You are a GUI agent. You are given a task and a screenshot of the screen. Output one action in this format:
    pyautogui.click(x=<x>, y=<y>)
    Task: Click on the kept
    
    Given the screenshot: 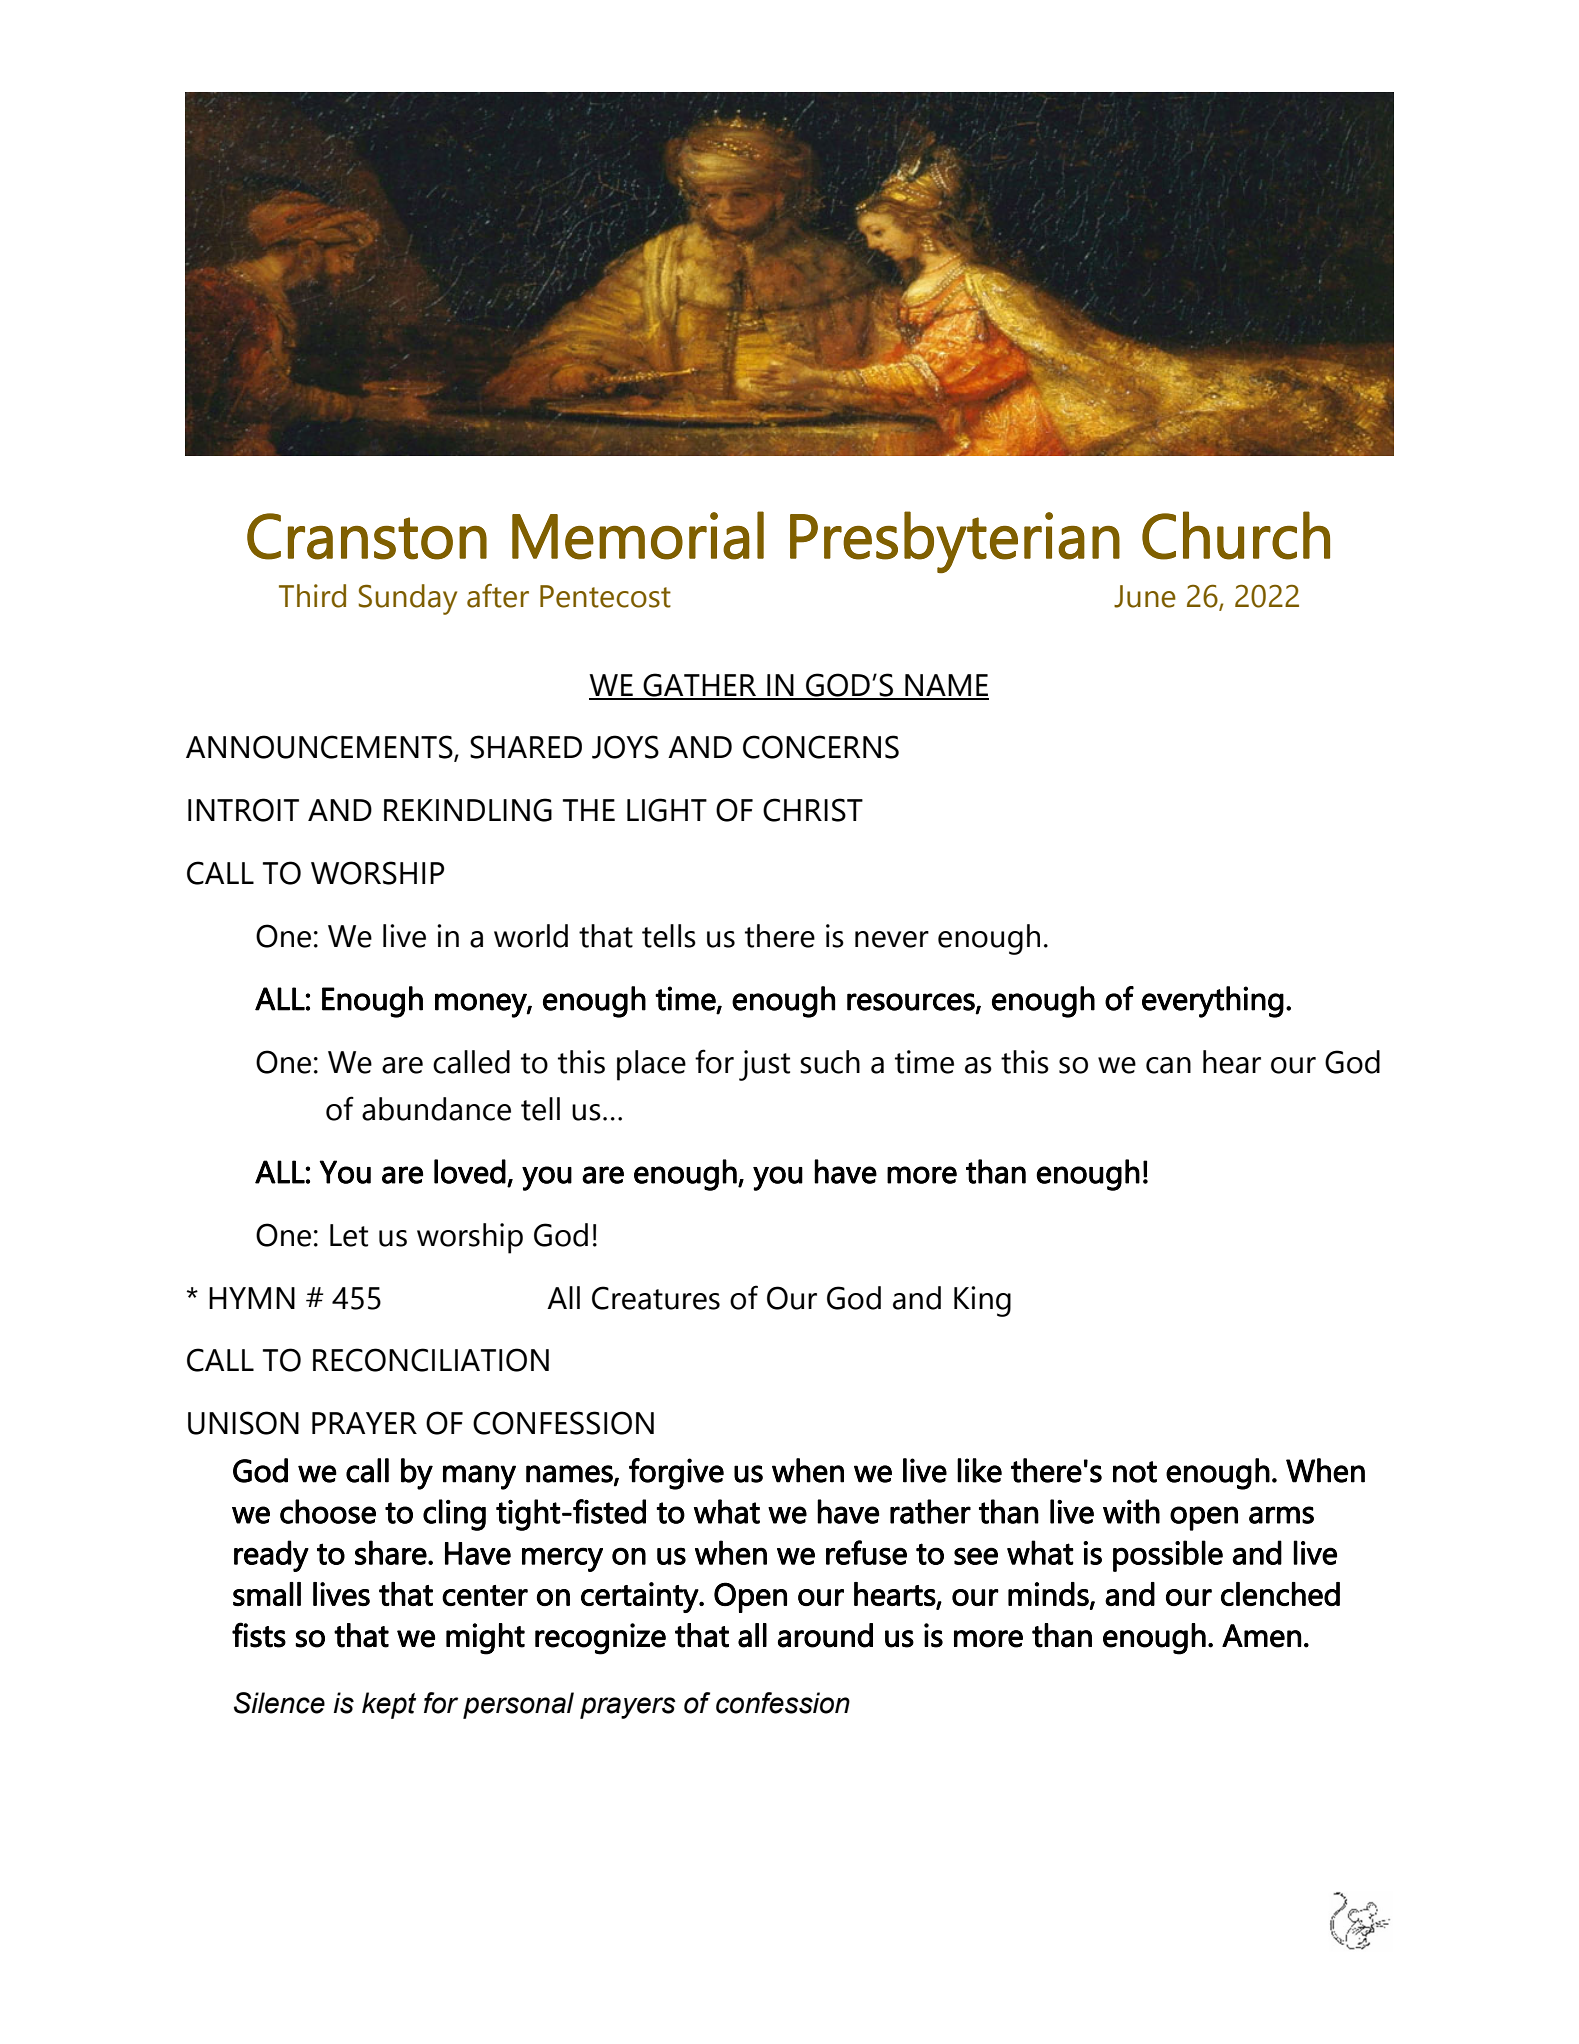 What is the action you would take?
    pyautogui.click(x=389, y=1705)
